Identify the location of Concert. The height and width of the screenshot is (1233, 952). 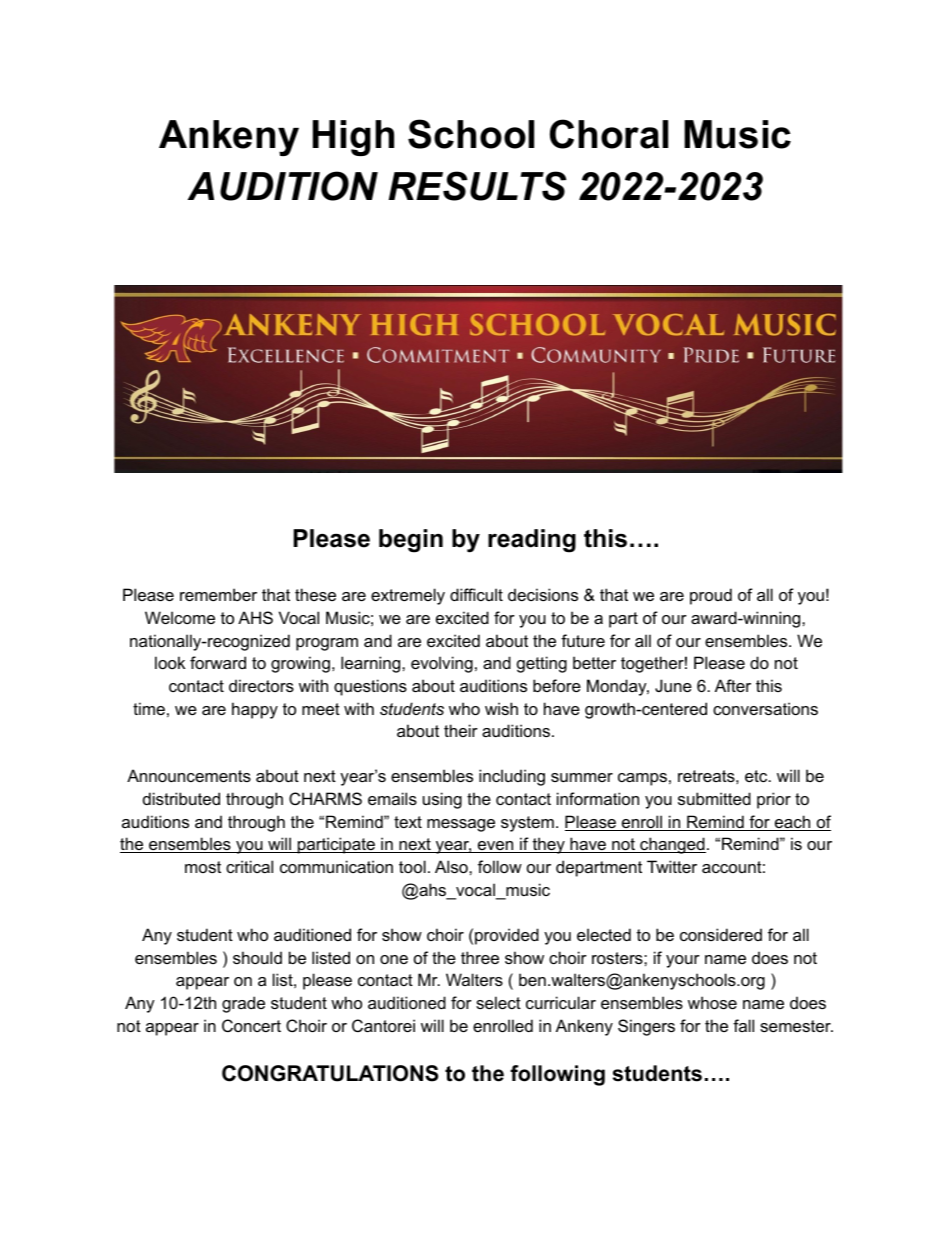
(251, 1025).
